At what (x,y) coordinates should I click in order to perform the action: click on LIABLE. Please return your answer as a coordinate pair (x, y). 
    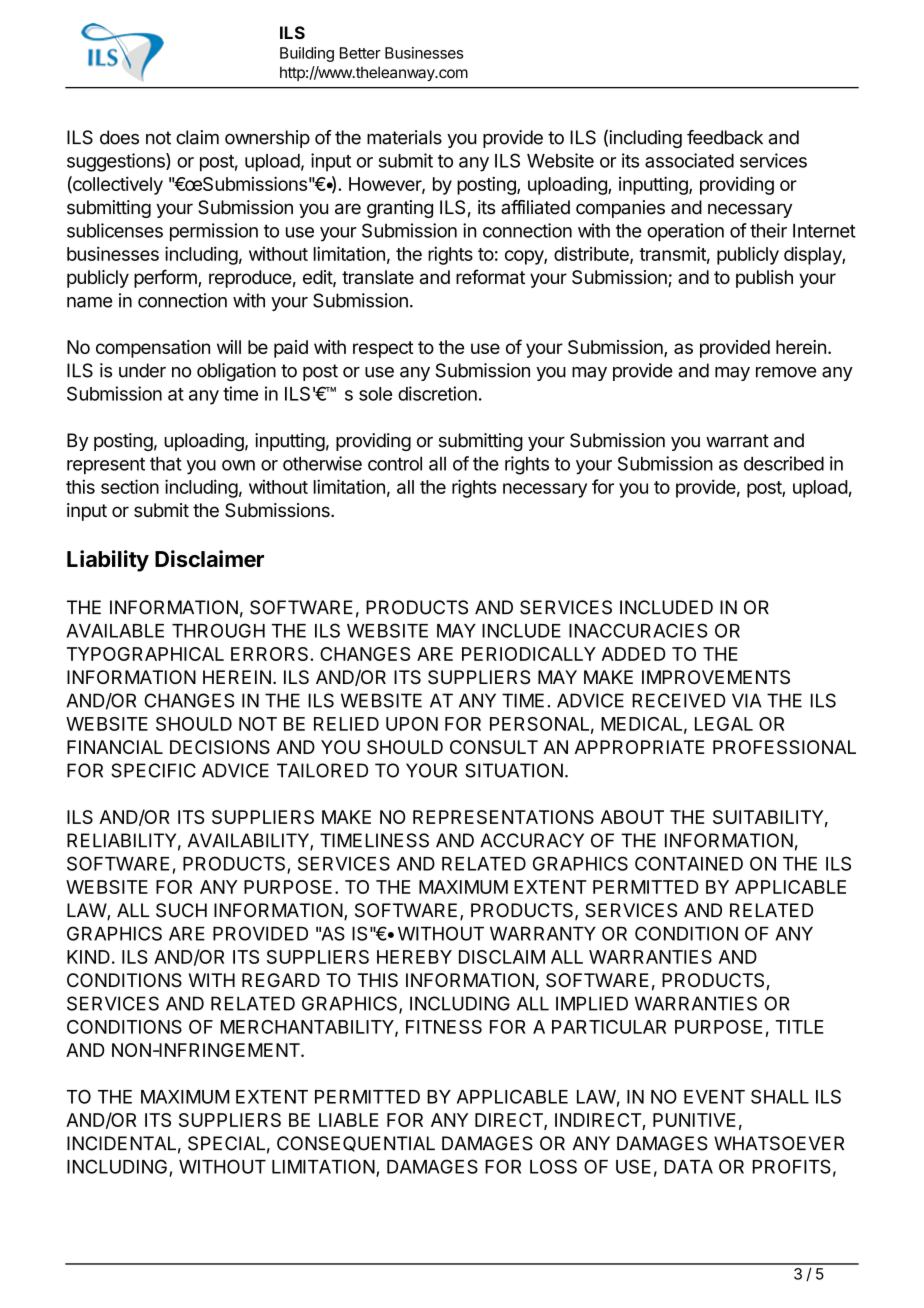
    Looking at the image, I should click on (348, 1120).
